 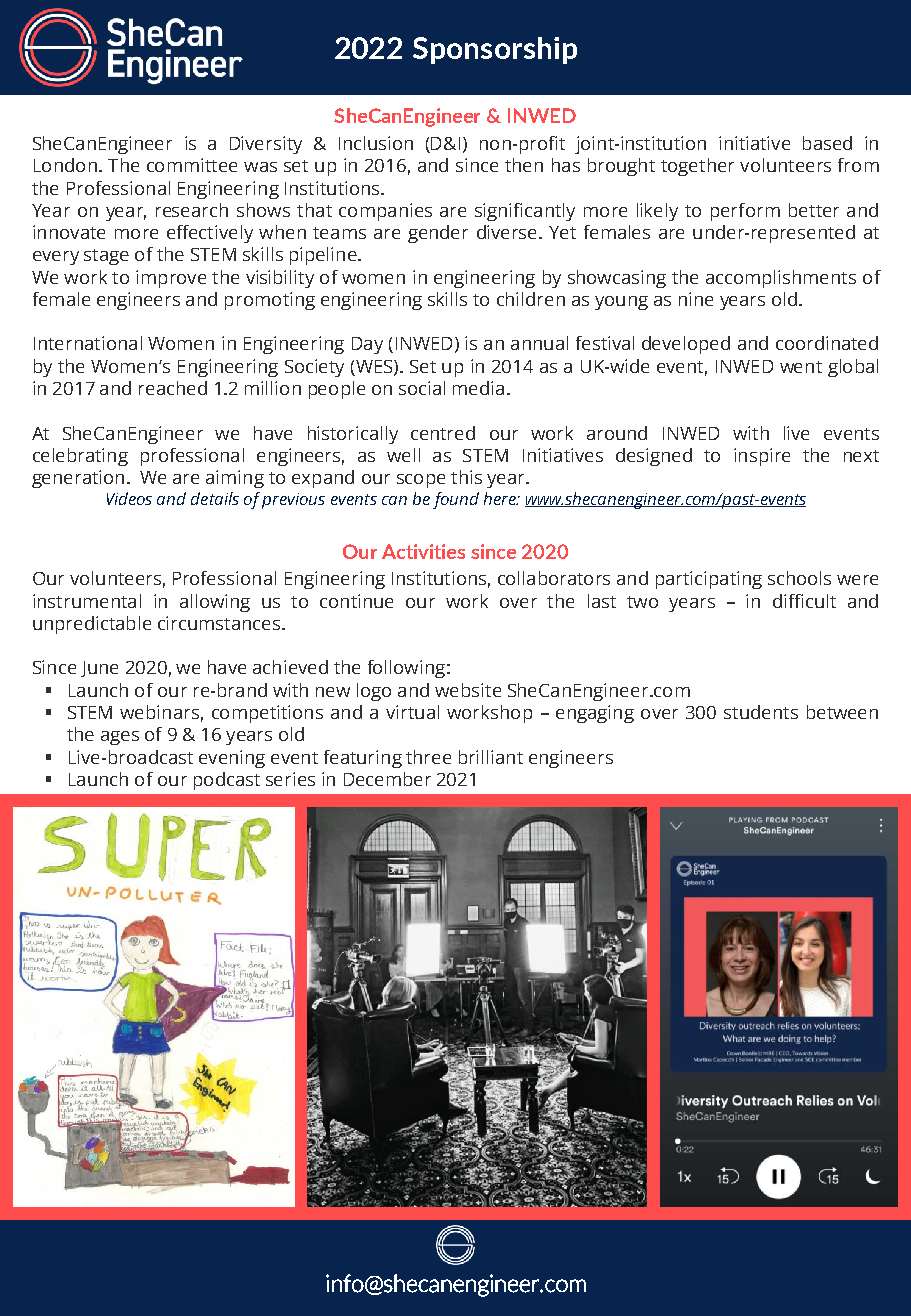 I want to click on annual, so click(x=539, y=343).
